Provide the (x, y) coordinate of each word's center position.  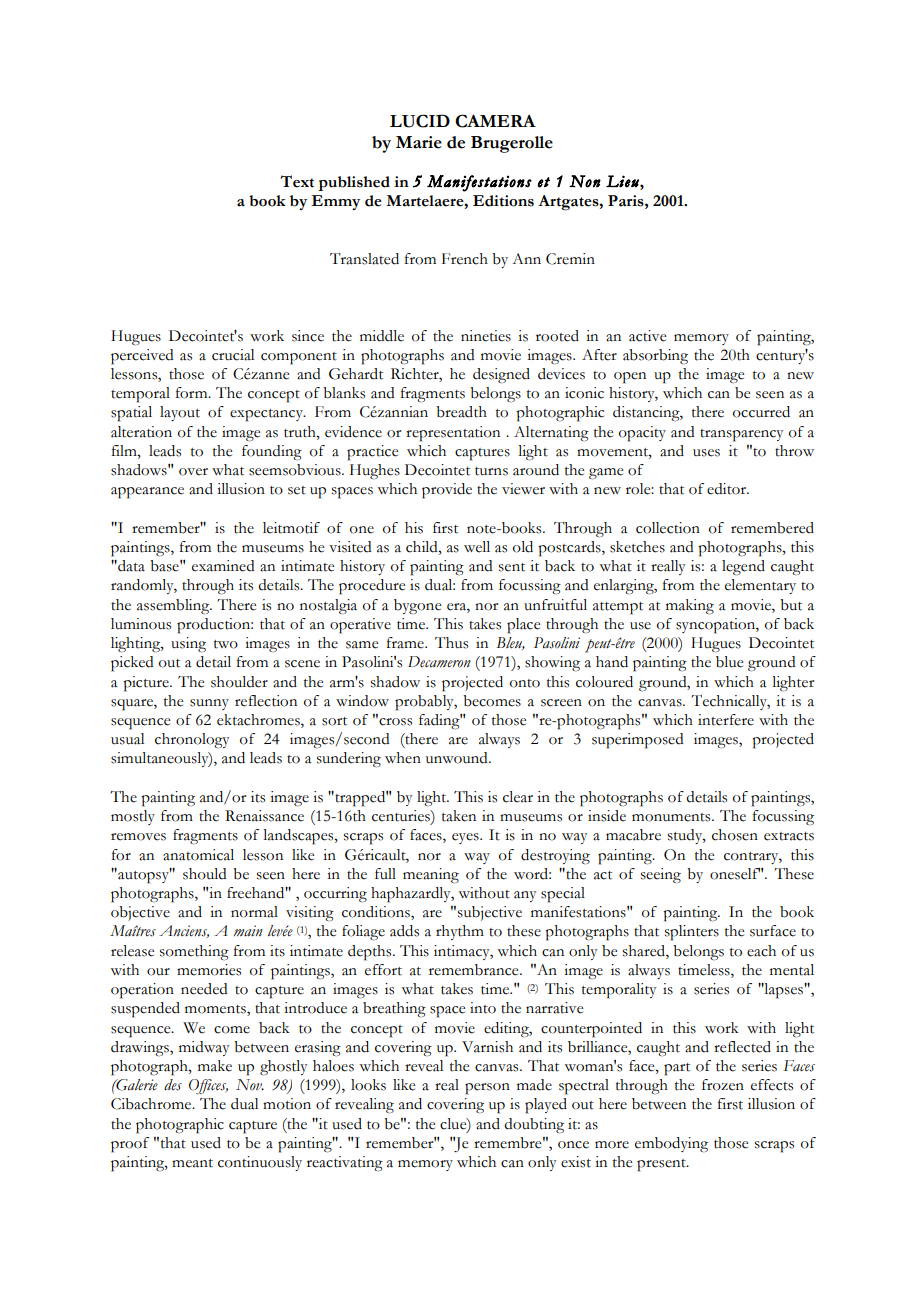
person (487, 1089)
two (226, 644)
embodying (671, 1145)
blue (729, 662)
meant (192, 1163)
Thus (451, 643)
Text (297, 181)
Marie (419, 142)
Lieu (623, 181)
